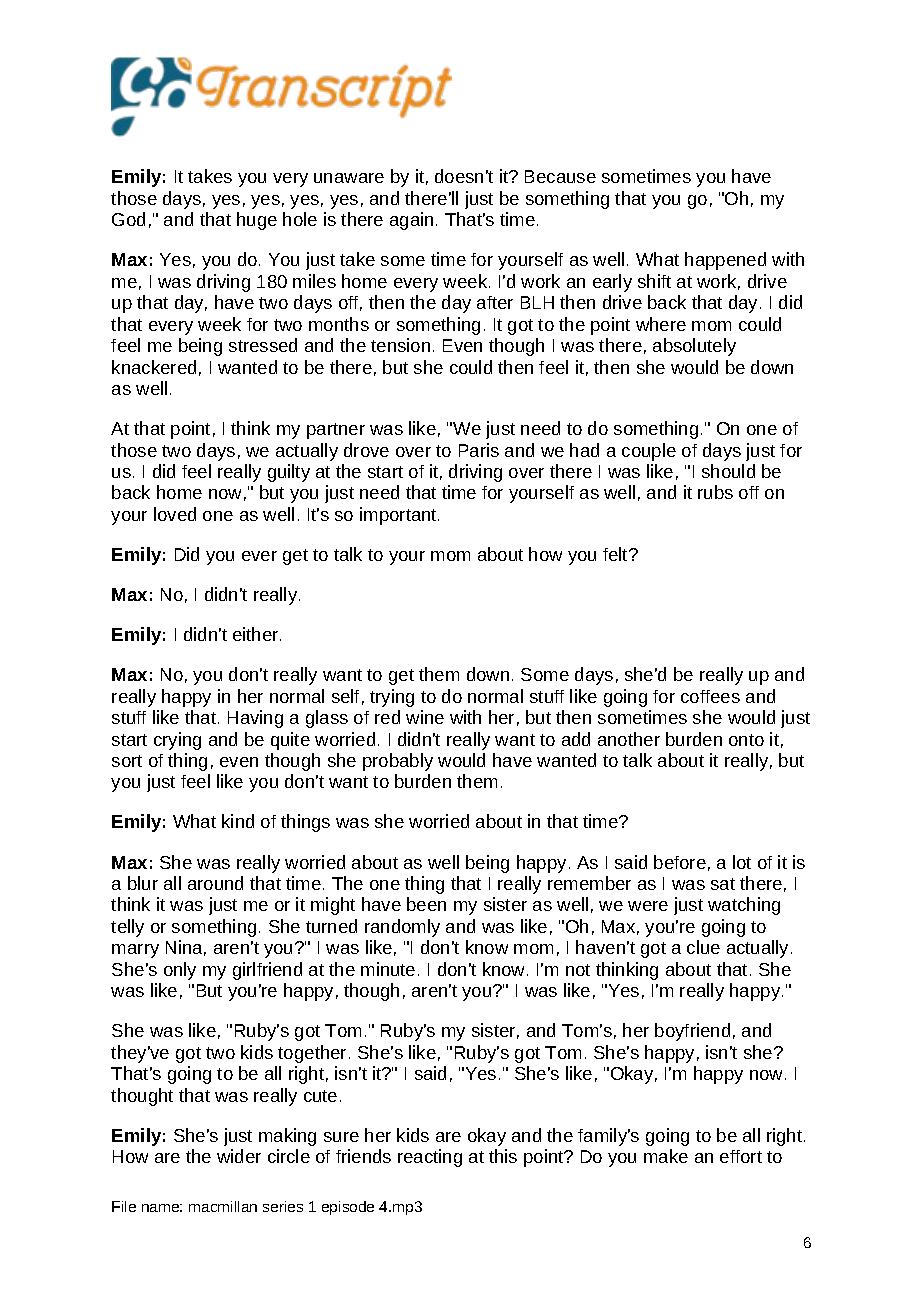 This screenshot has height=1308, width=924. I want to click on reacting, so click(430, 1158).
